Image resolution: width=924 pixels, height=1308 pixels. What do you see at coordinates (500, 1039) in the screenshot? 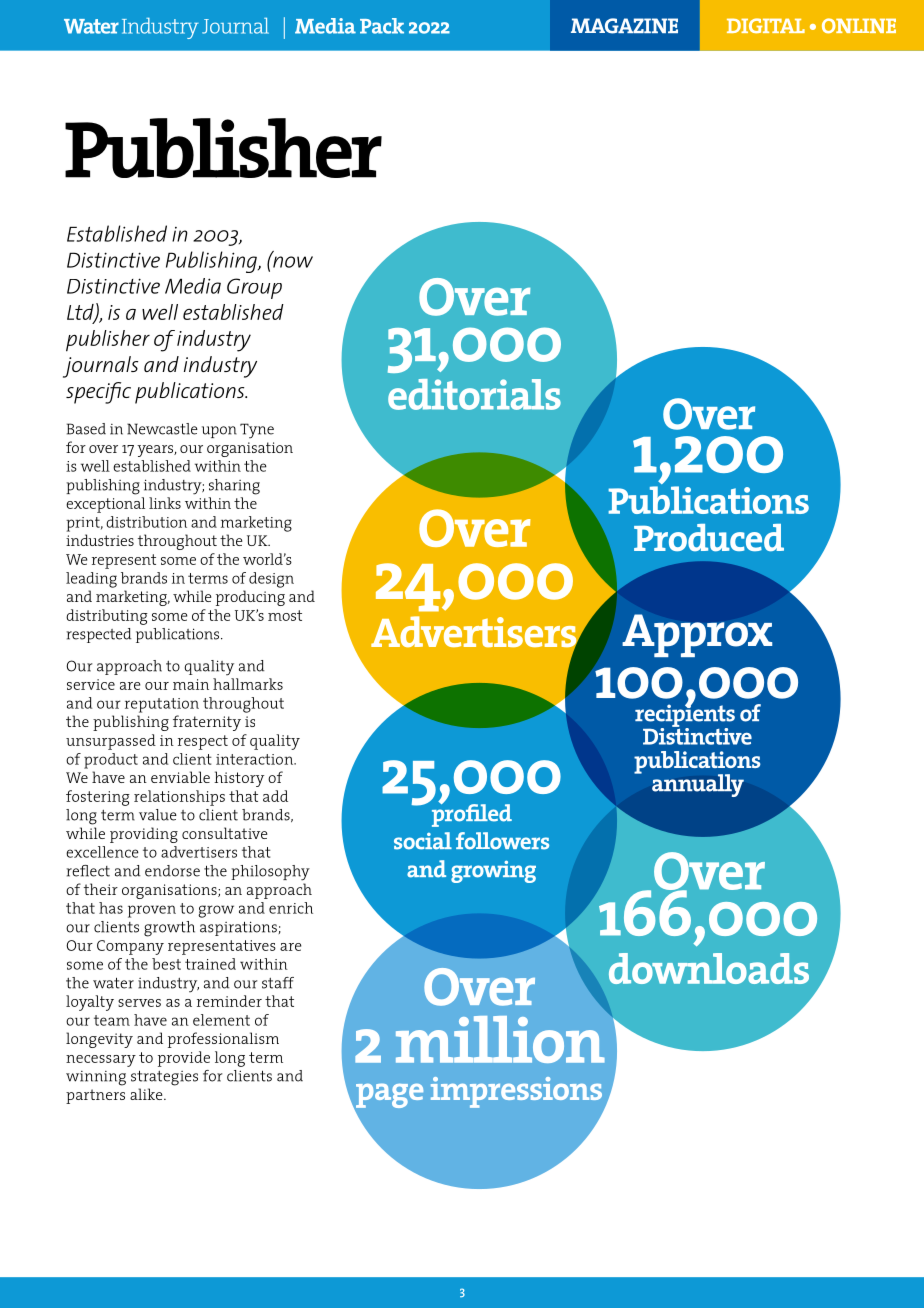
I see `million` at bounding box center [500, 1039].
